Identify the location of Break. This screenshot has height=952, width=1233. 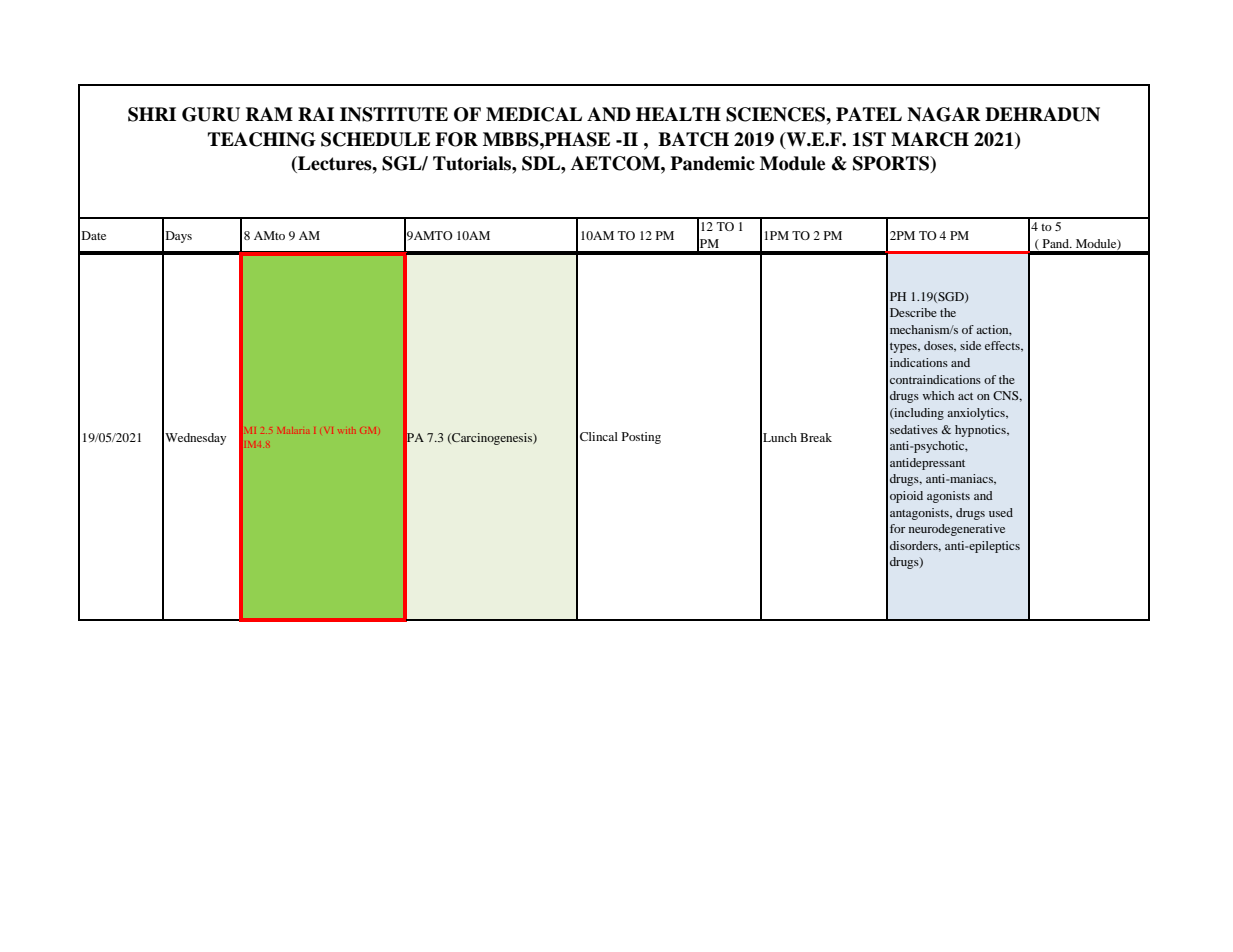
(816, 437).
